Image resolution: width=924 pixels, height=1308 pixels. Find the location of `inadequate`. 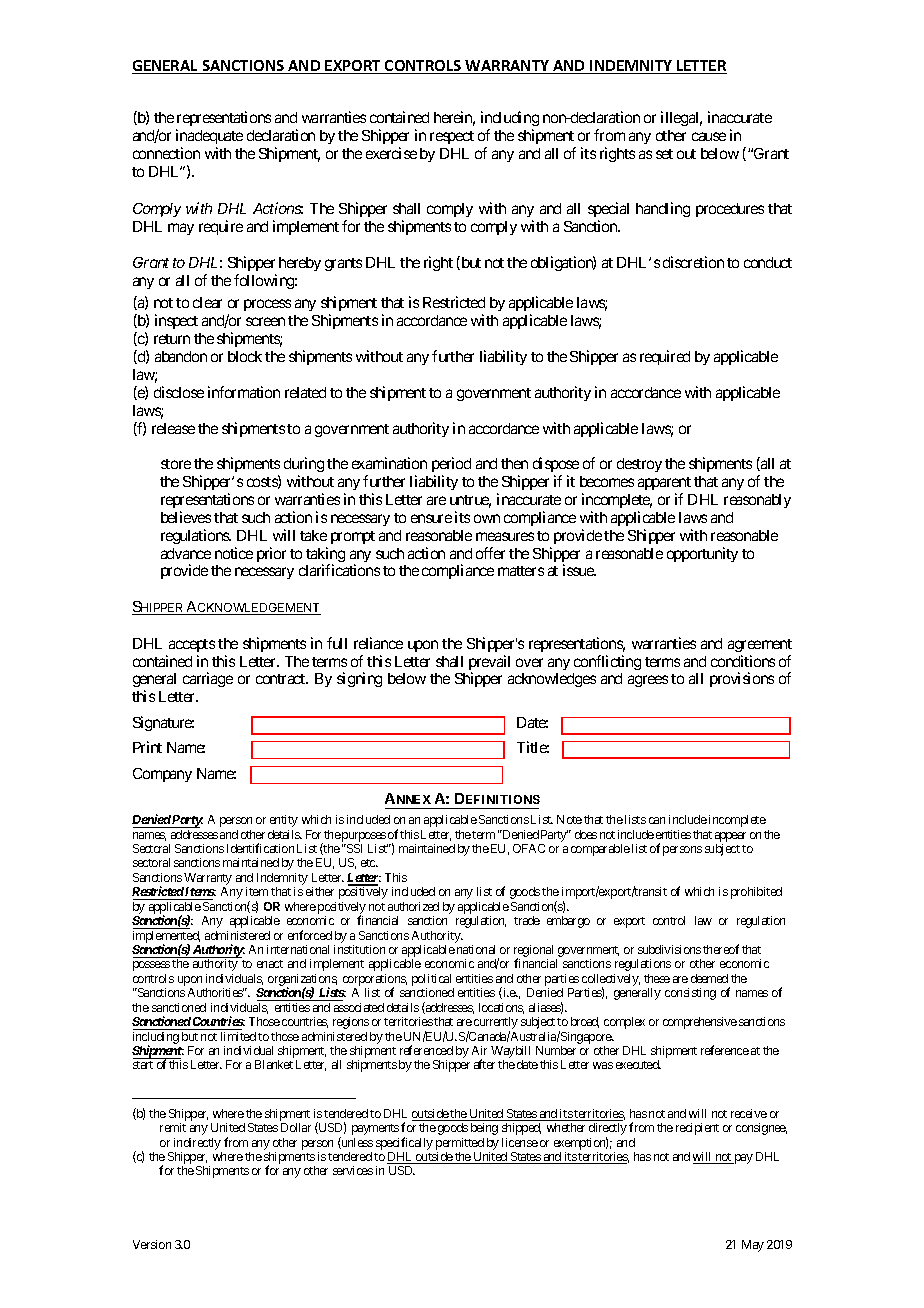

inadequate is located at coordinates (209, 138).
